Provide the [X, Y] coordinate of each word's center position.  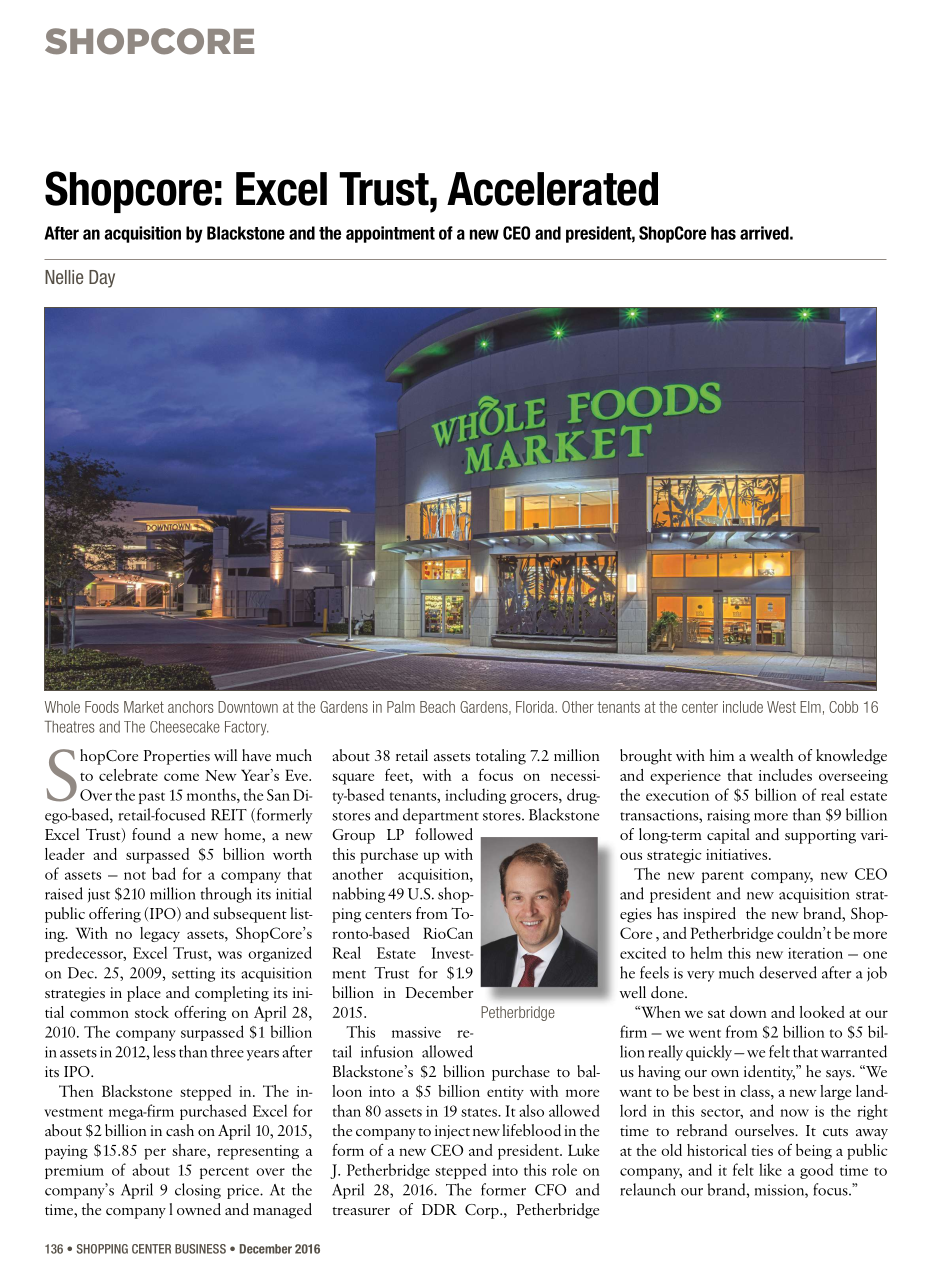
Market [144, 707]
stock [152, 1012]
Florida [536, 707]
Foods [102, 707]
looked [822, 1012]
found [151, 834]
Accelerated [552, 189]
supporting [820, 836]
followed [444, 834]
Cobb [843, 707]
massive [416, 1032]
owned [199, 1209]
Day [102, 279]
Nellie [64, 277]
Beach [437, 707]
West [781, 707]
